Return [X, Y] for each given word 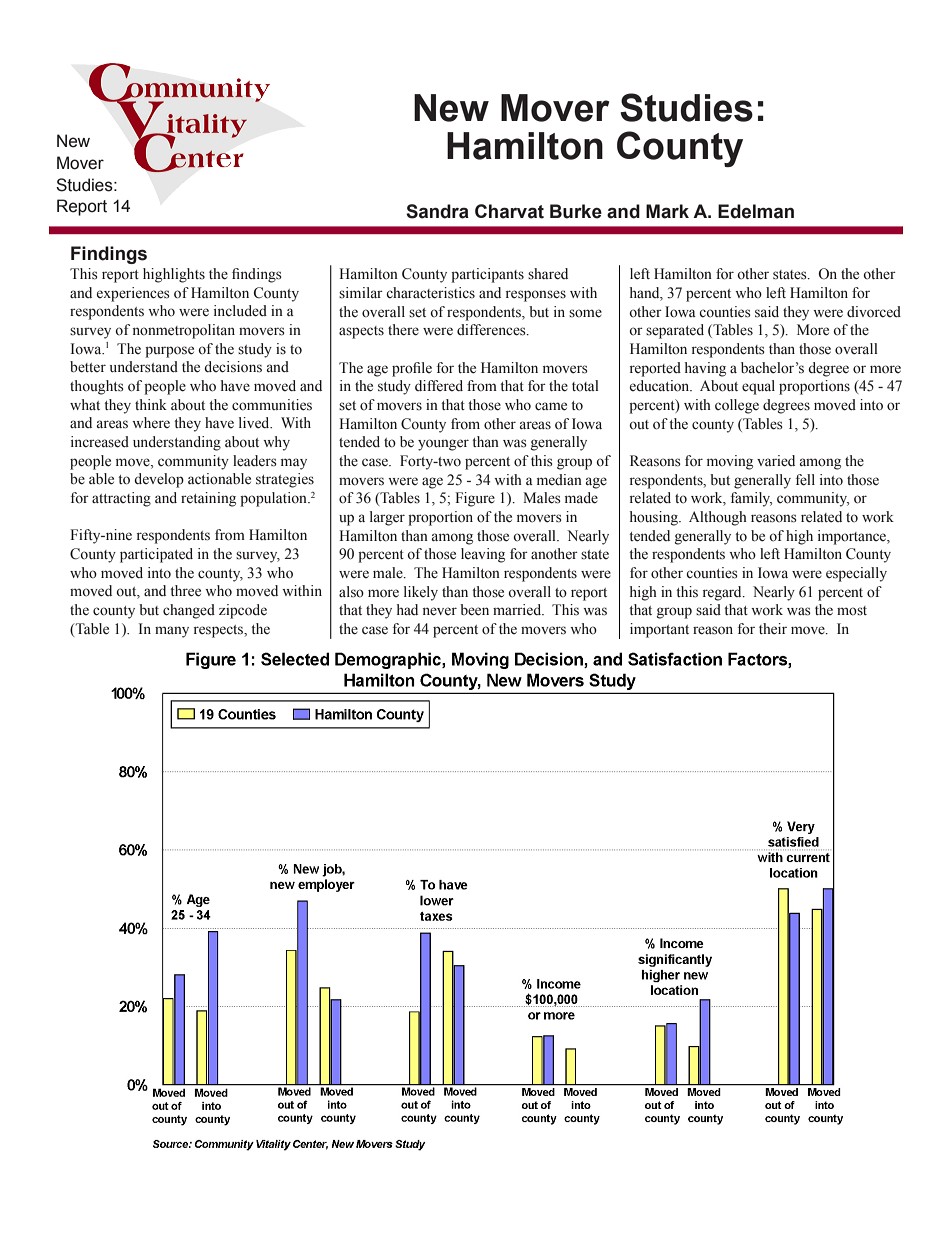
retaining [208, 499]
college [737, 406]
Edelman [756, 211]
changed [189, 611]
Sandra [437, 211]
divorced [874, 312]
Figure [475, 499]
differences [492, 330]
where [151, 422]
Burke [576, 211]
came [551, 406]
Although [718, 518]
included [240, 311]
